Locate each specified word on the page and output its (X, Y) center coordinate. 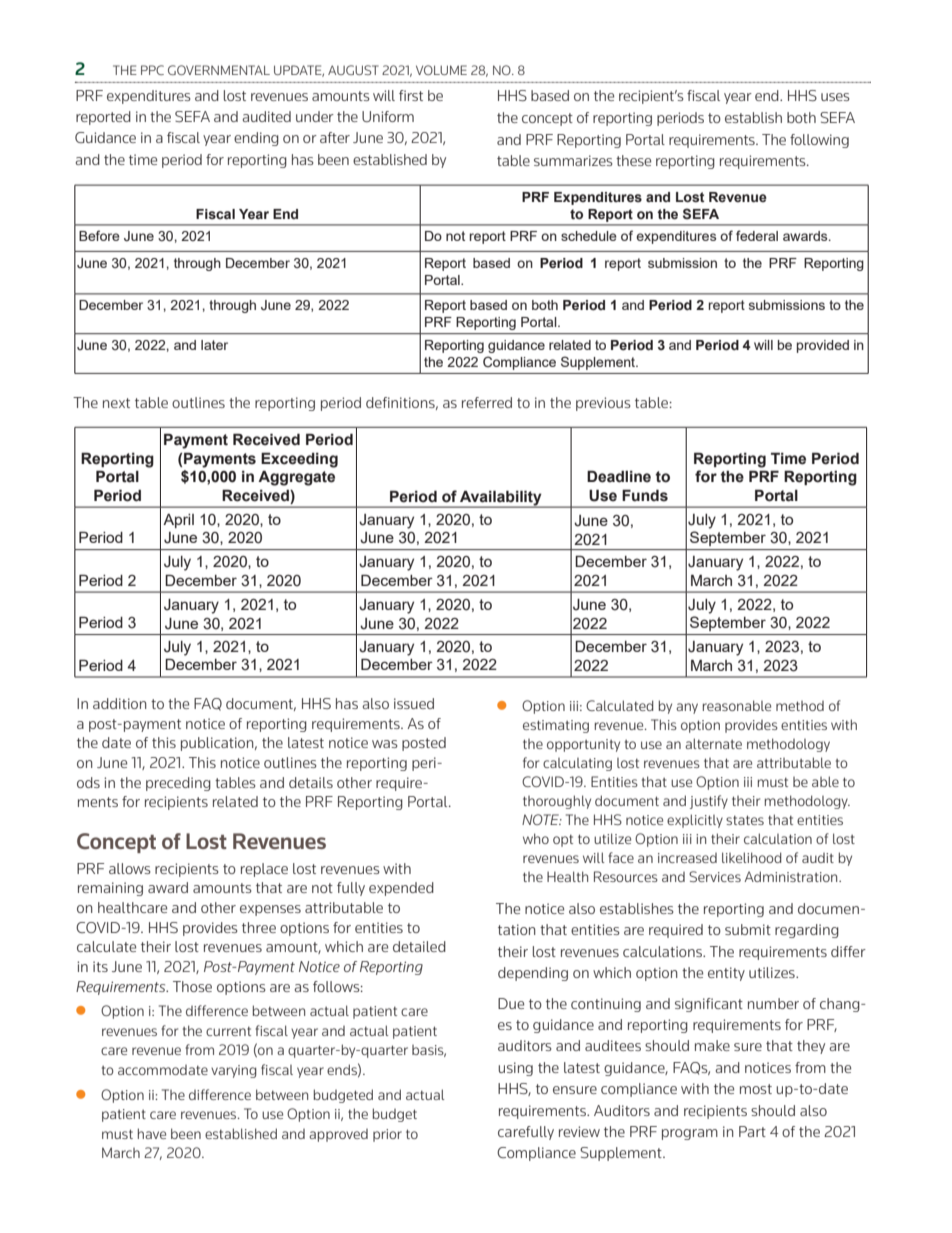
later (214, 345)
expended (401, 889)
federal (757, 235)
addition (120, 703)
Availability (501, 498)
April (178, 521)
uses (835, 97)
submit (748, 929)
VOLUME (441, 70)
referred (487, 402)
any (687, 708)
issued (414, 703)
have (152, 1133)
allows (130, 868)
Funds (645, 495)
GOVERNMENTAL (219, 70)
